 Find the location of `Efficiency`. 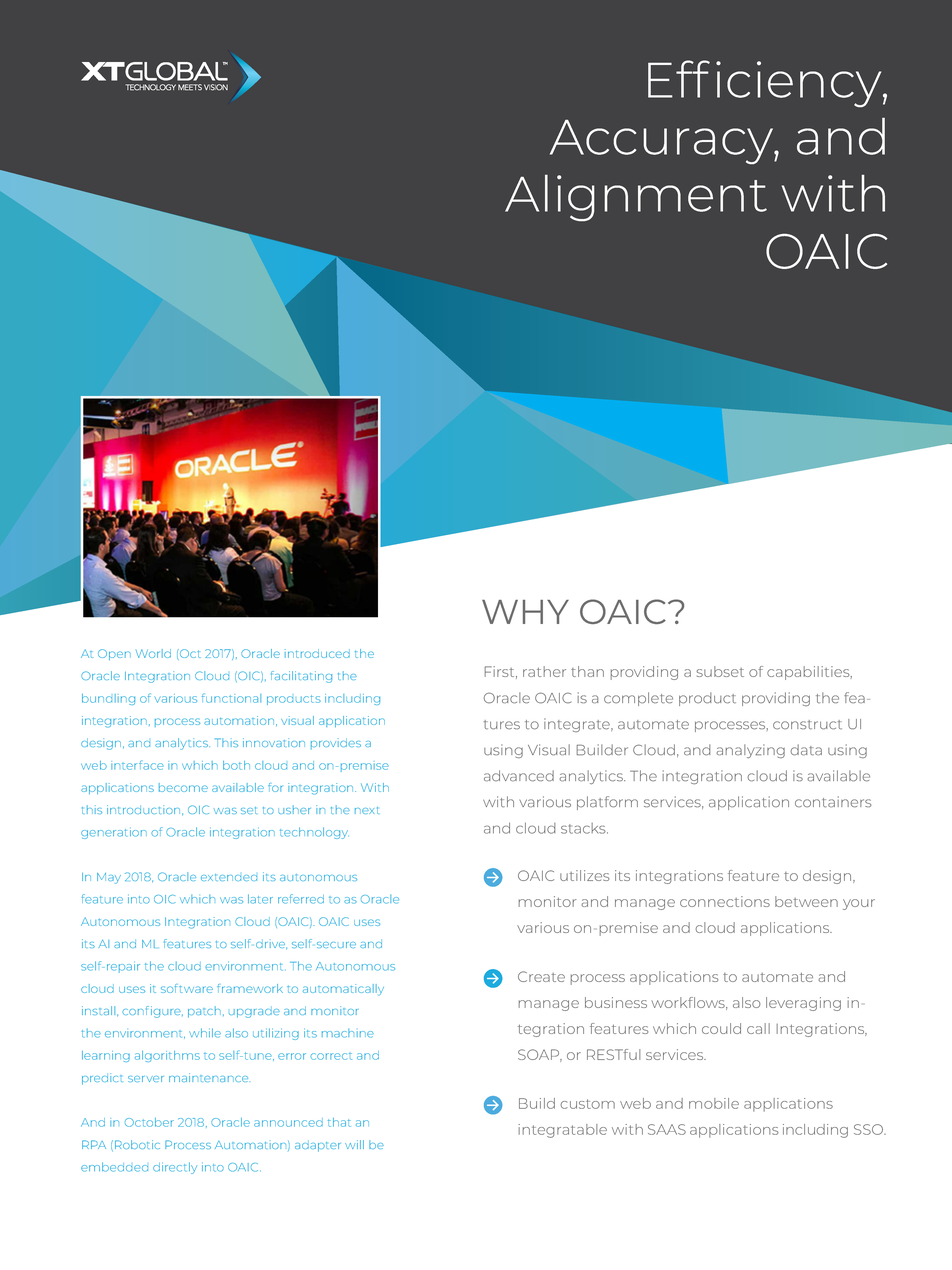

Efficiency is located at coordinates (766, 83).
